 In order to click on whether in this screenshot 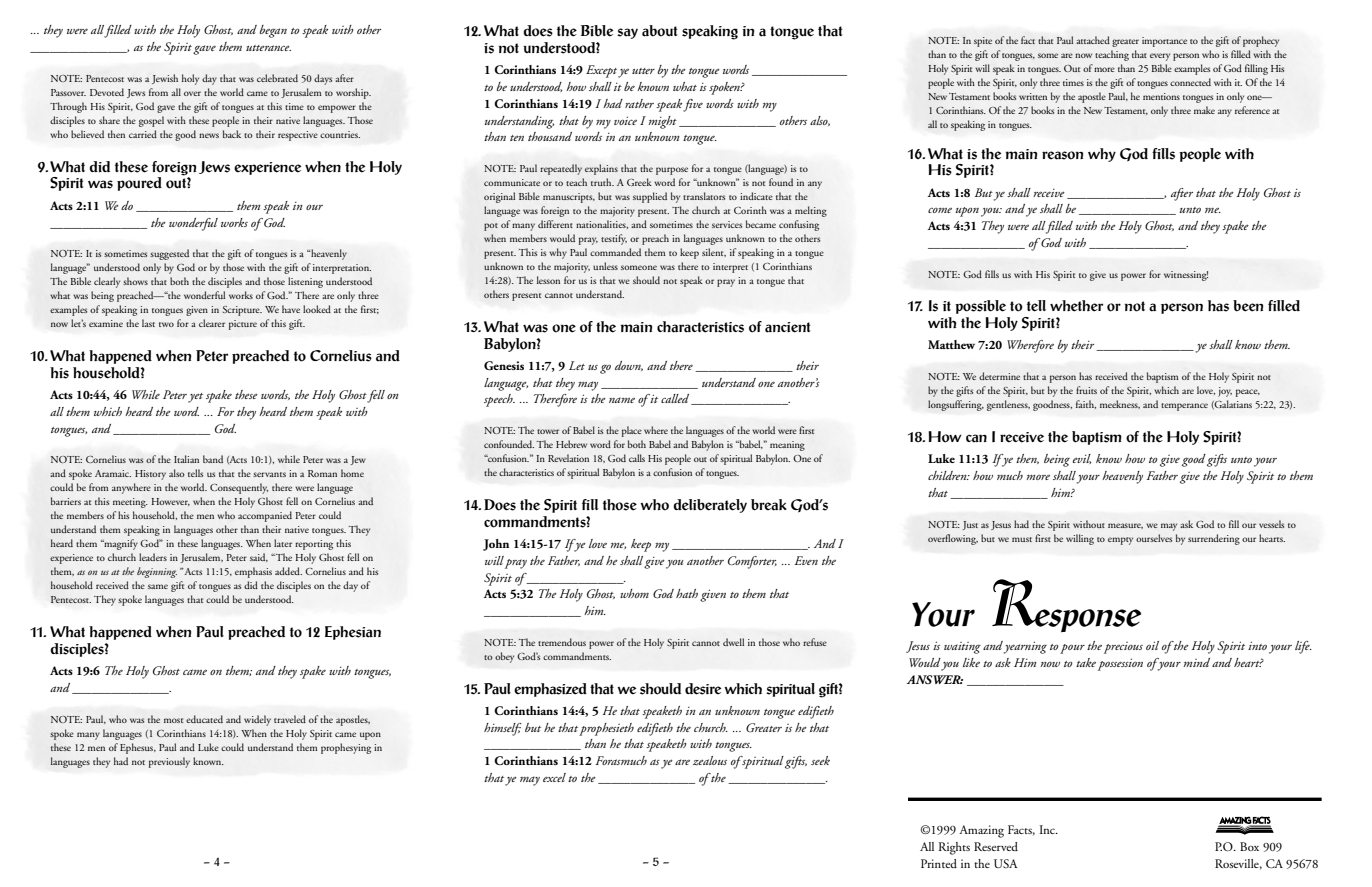, I will do `click(1076, 306)`.
